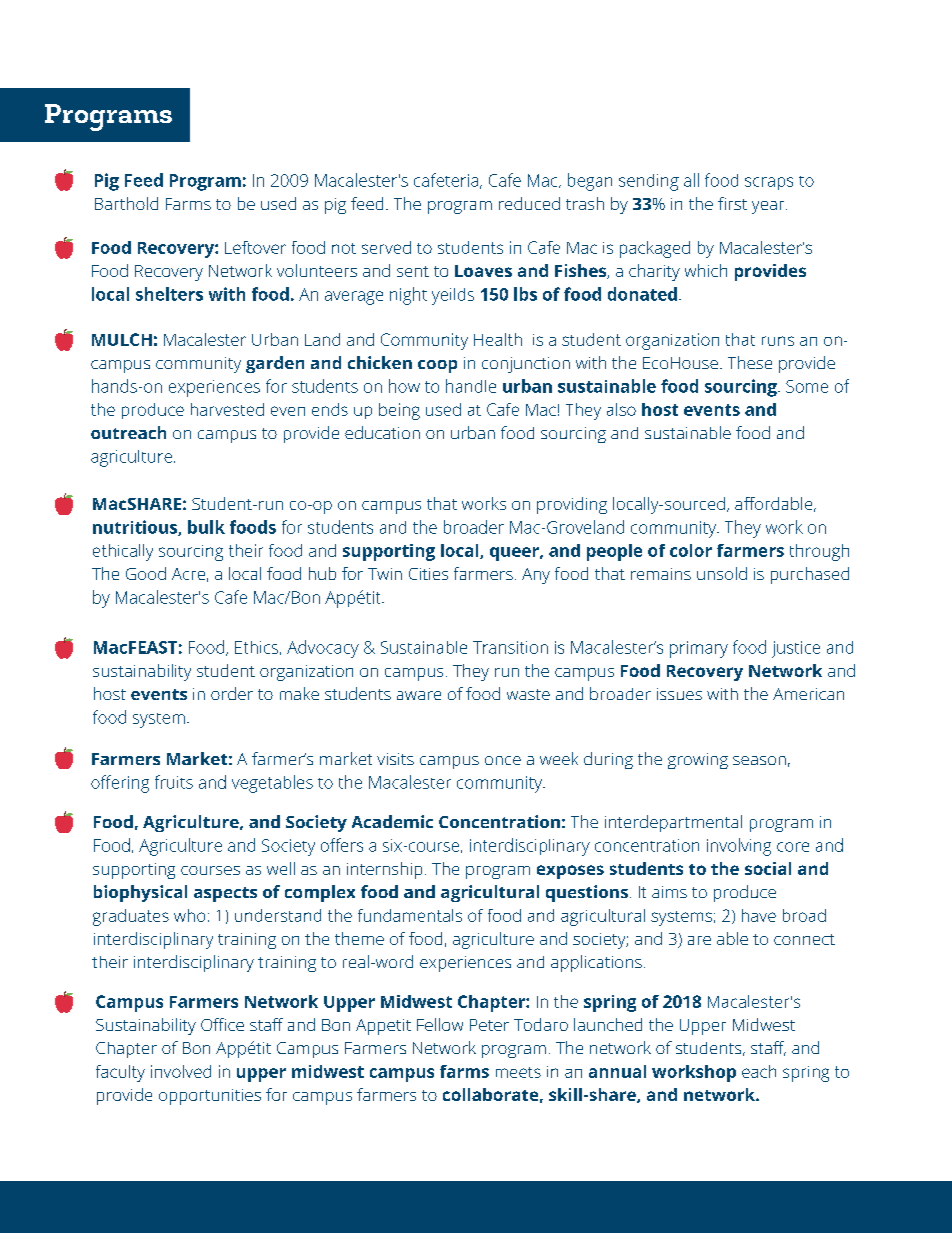 The height and width of the screenshot is (1233, 952). What do you see at coordinates (807, 386) in the screenshot?
I see `Some` at bounding box center [807, 386].
